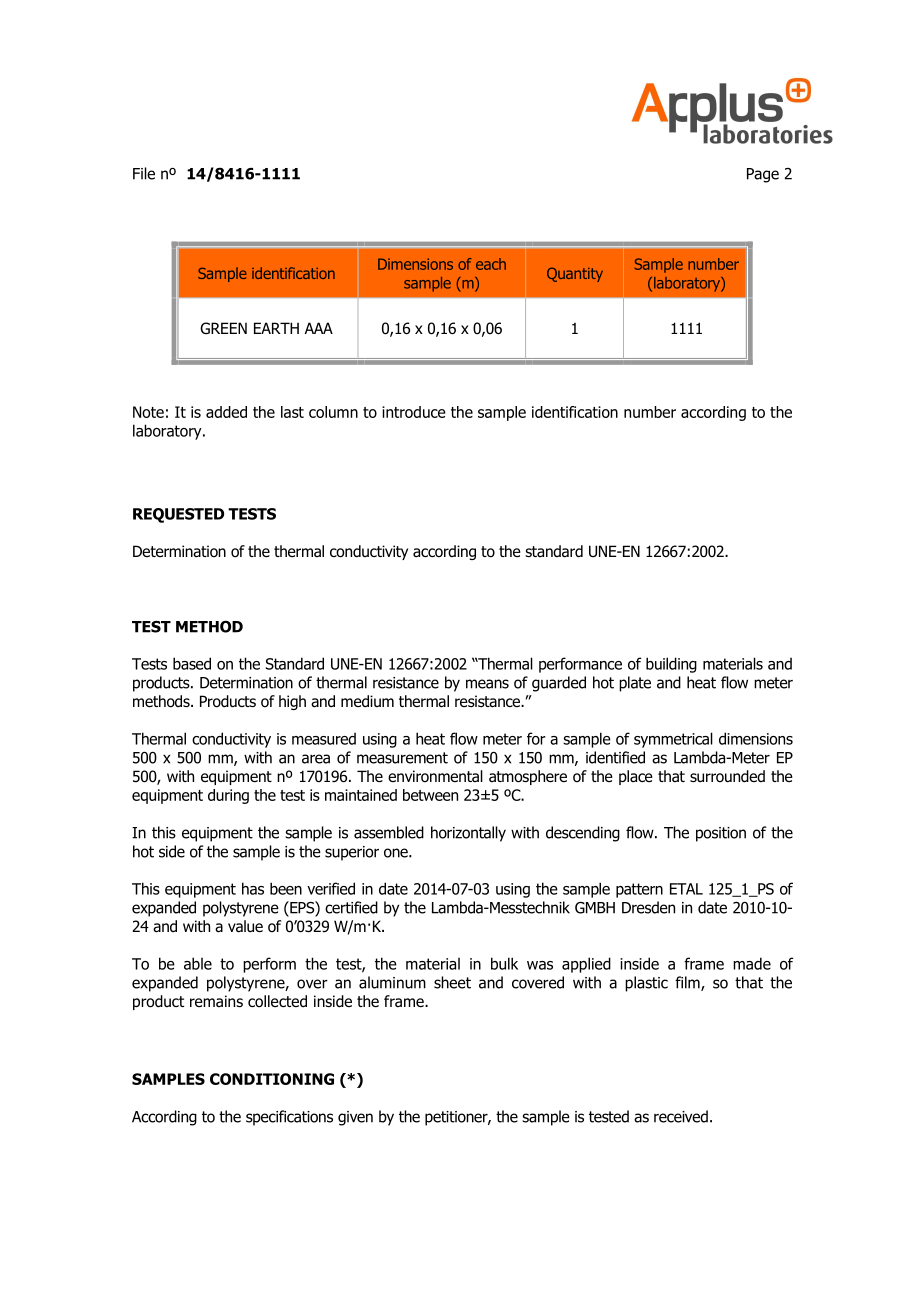 This image has height=1308, width=924. What do you see at coordinates (727, 776) in the image?
I see `surrounded` at bounding box center [727, 776].
